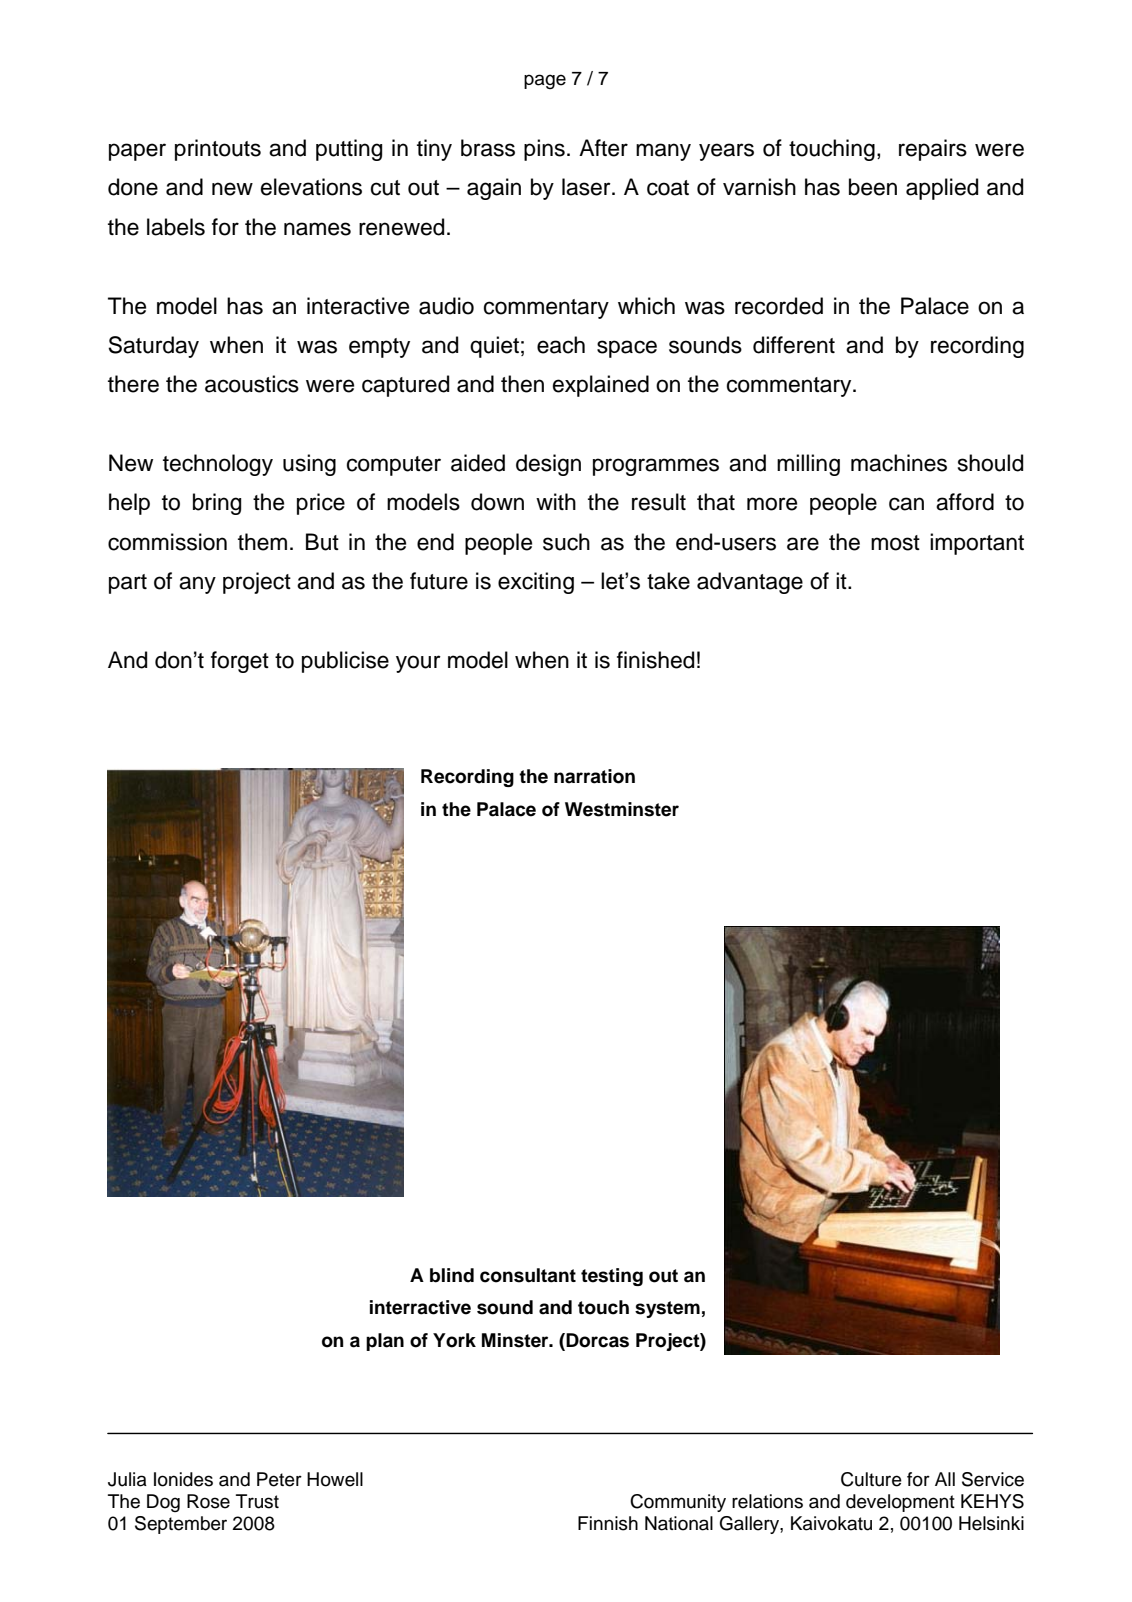 Image resolution: width=1132 pixels, height=1602 pixels. I want to click on printouts, so click(218, 150).
